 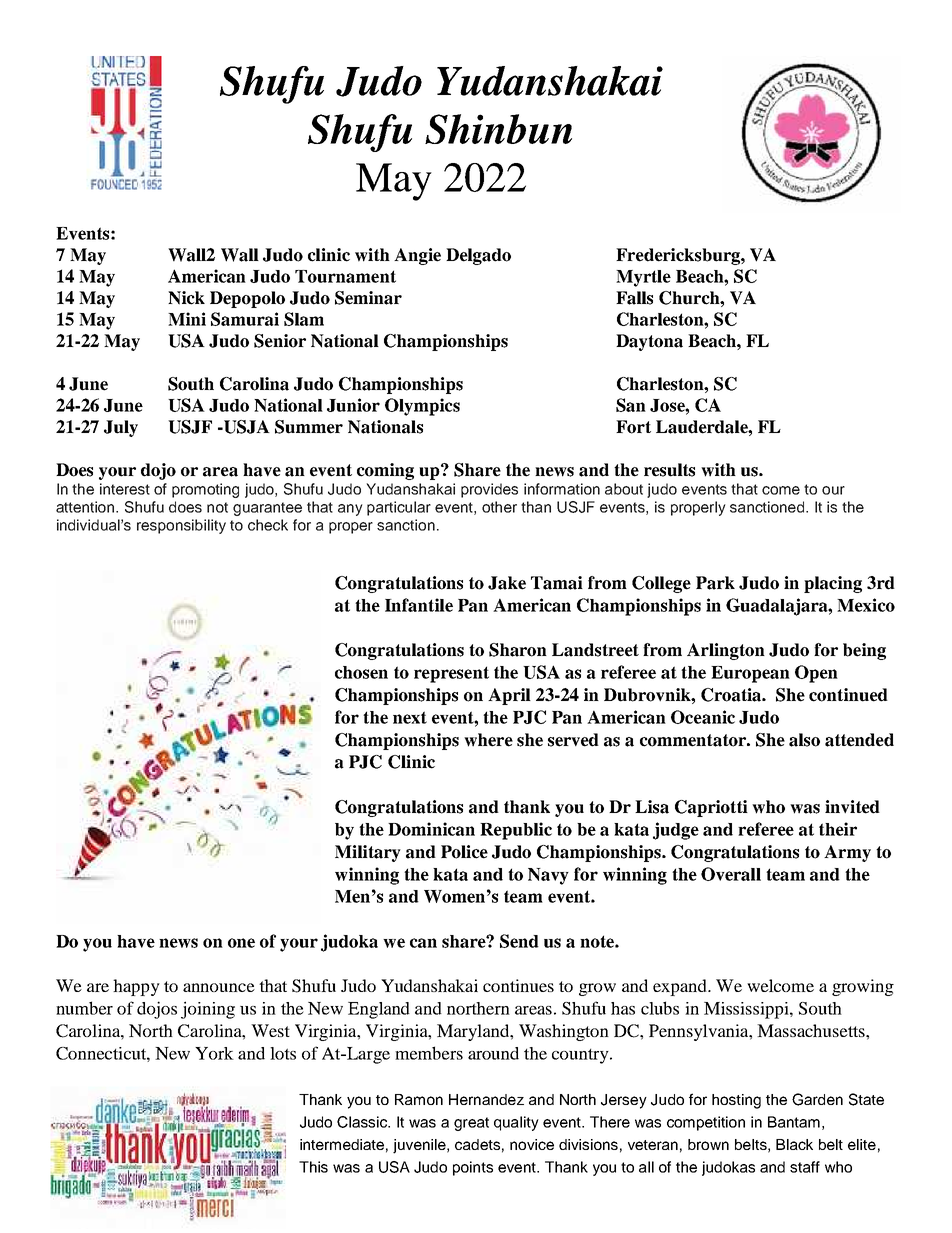 I want to click on Black, so click(x=794, y=1144).
